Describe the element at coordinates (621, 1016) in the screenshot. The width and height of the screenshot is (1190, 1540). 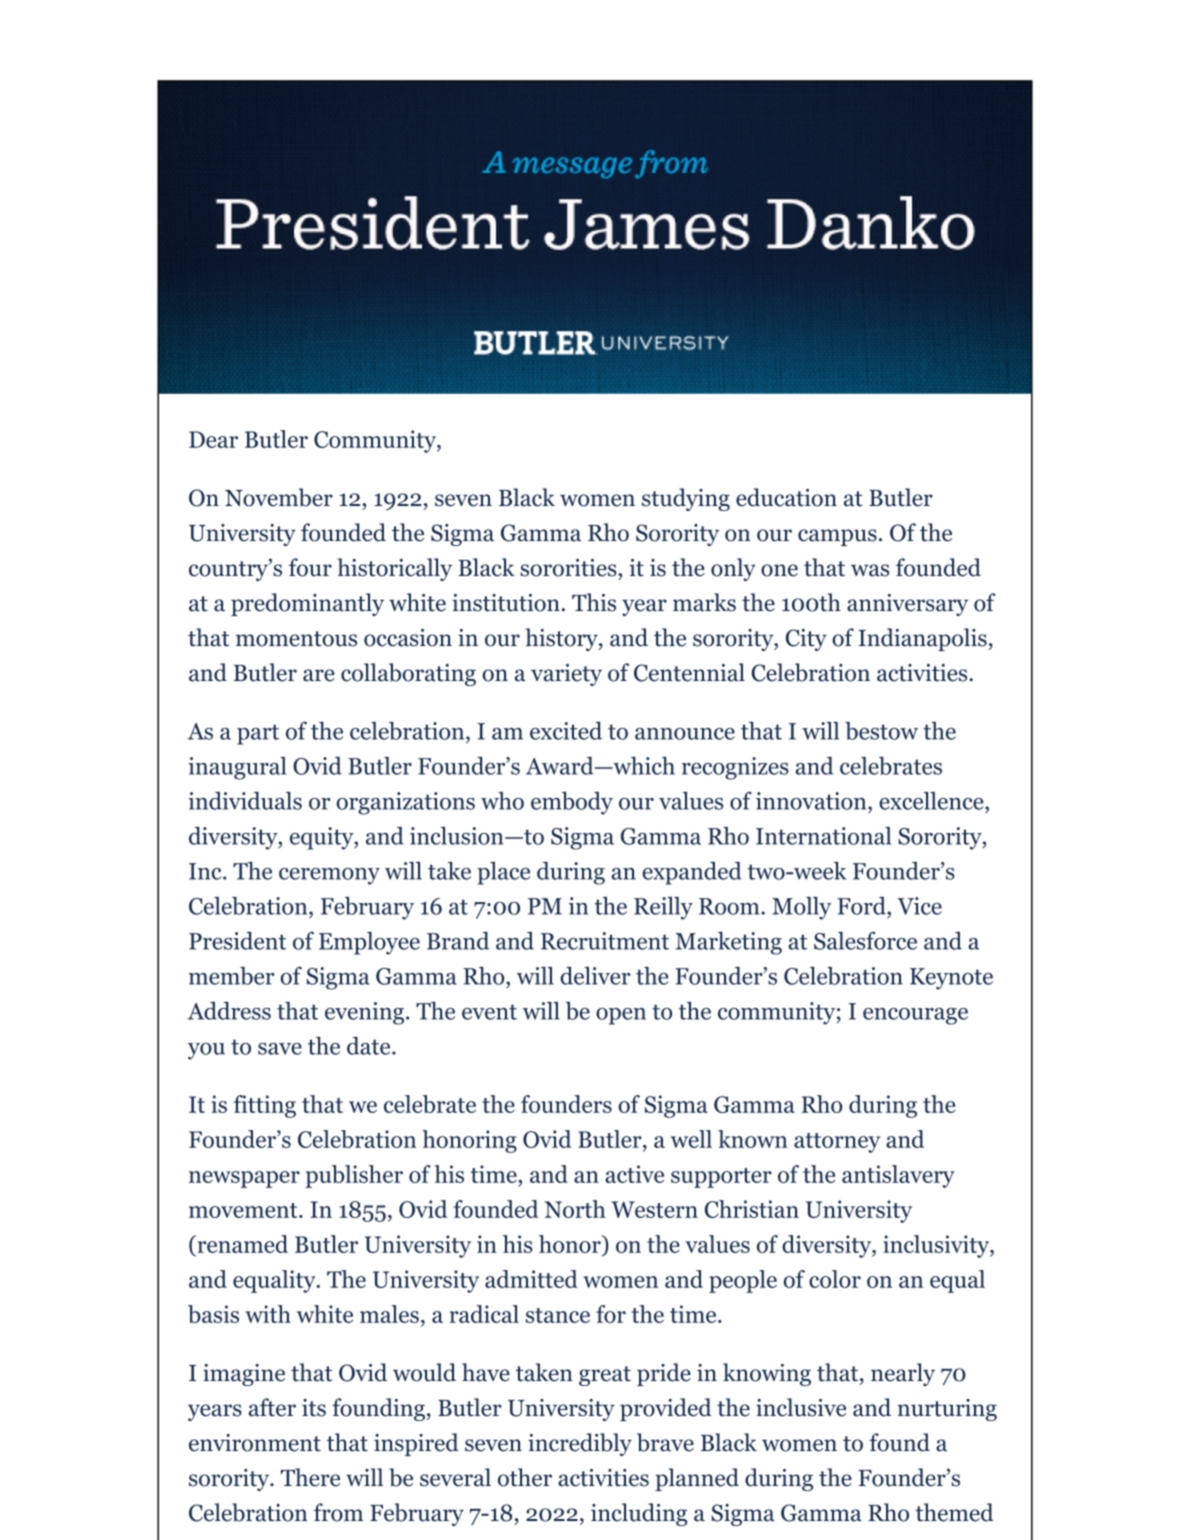
I see `open` at that location.
